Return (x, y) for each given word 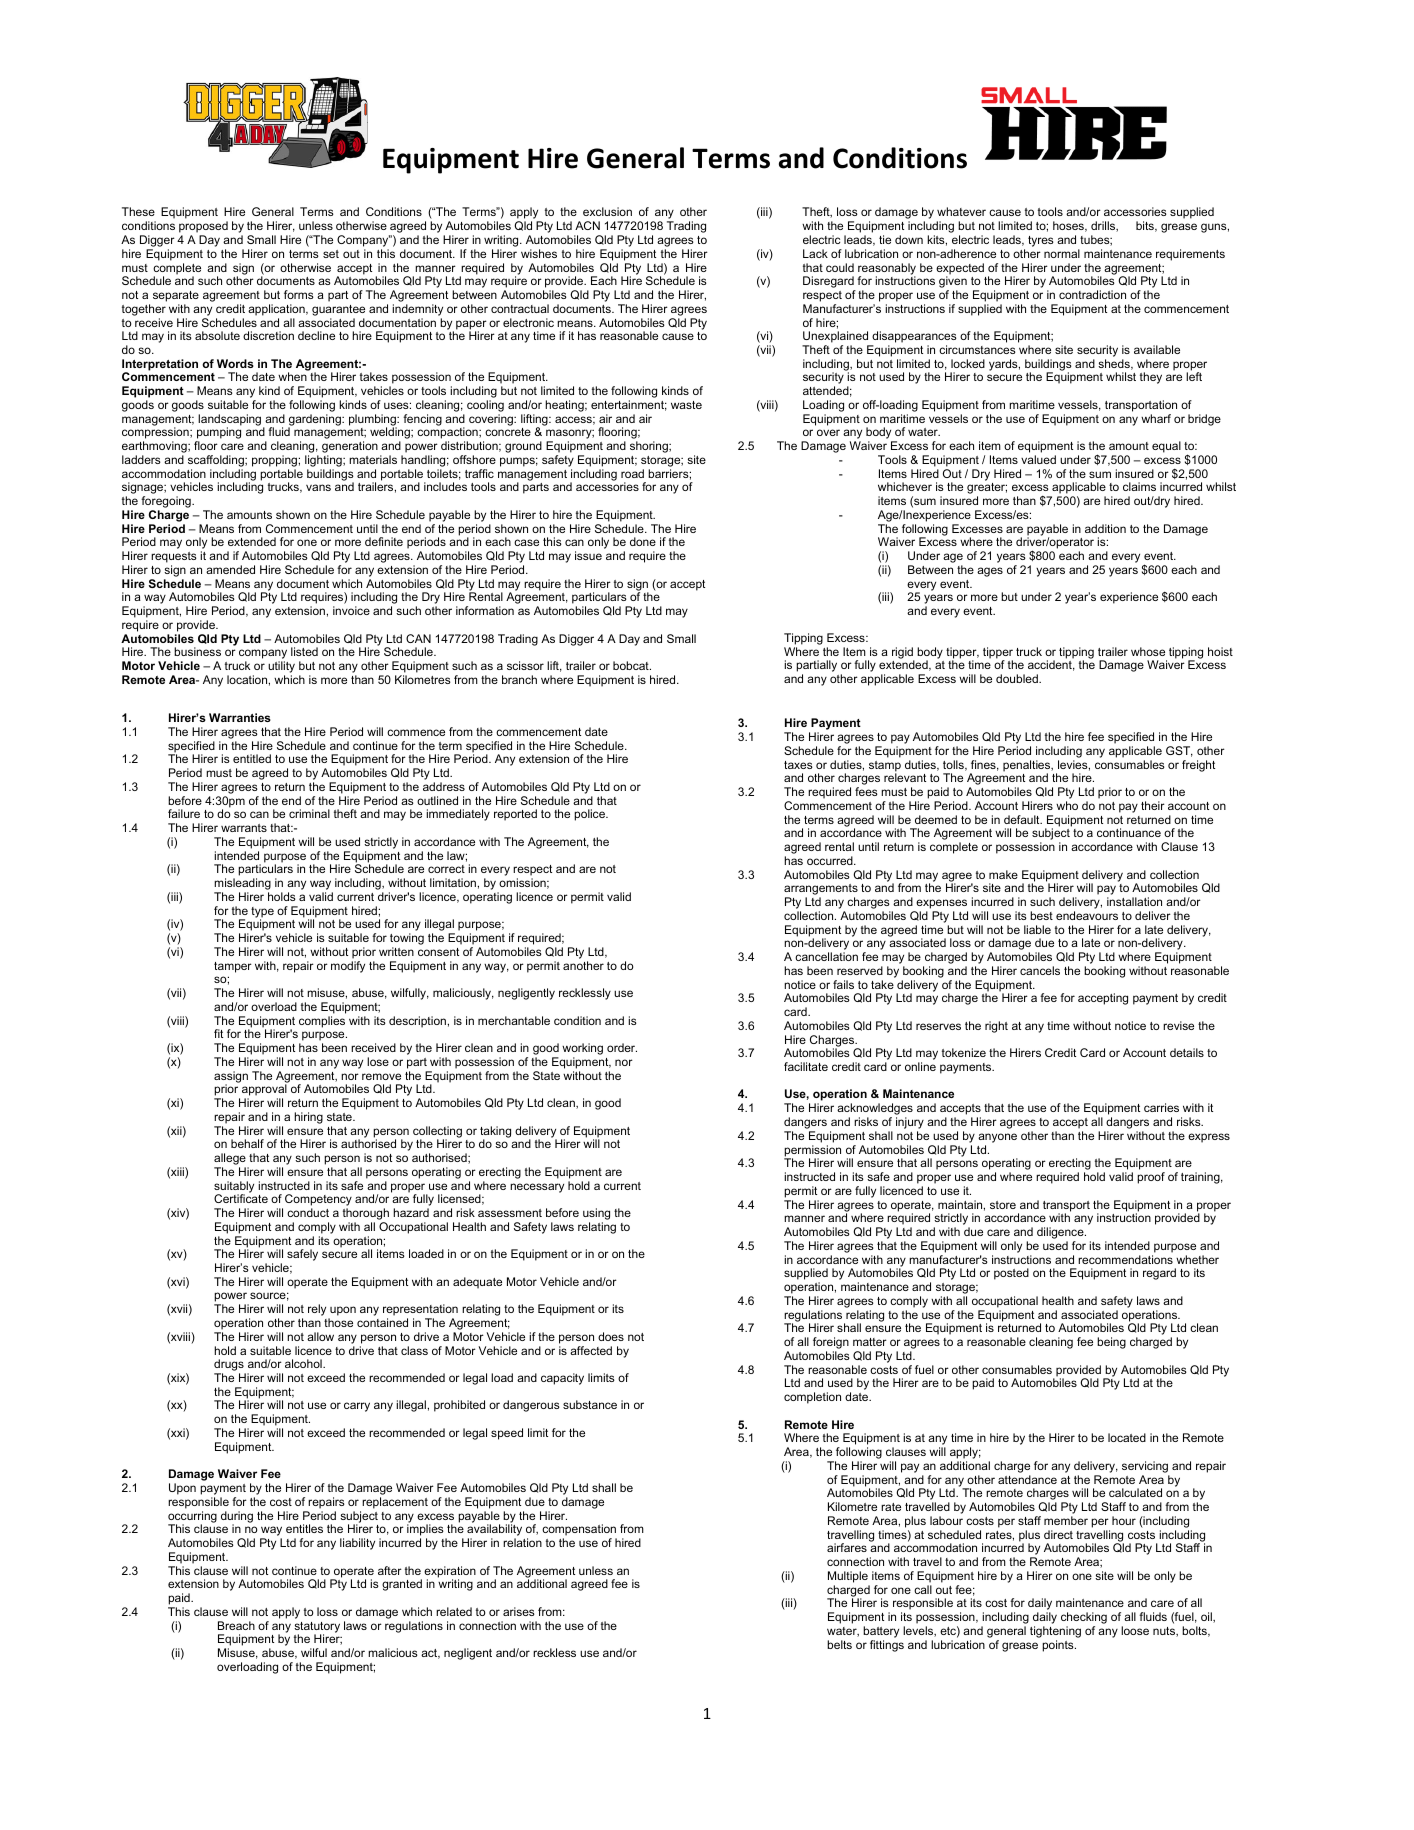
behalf (247, 1143)
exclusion (607, 211)
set (331, 254)
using (596, 1215)
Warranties (240, 717)
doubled (1018, 678)
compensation (579, 1531)
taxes (798, 765)
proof (1151, 1178)
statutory (317, 1628)
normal (1062, 253)
